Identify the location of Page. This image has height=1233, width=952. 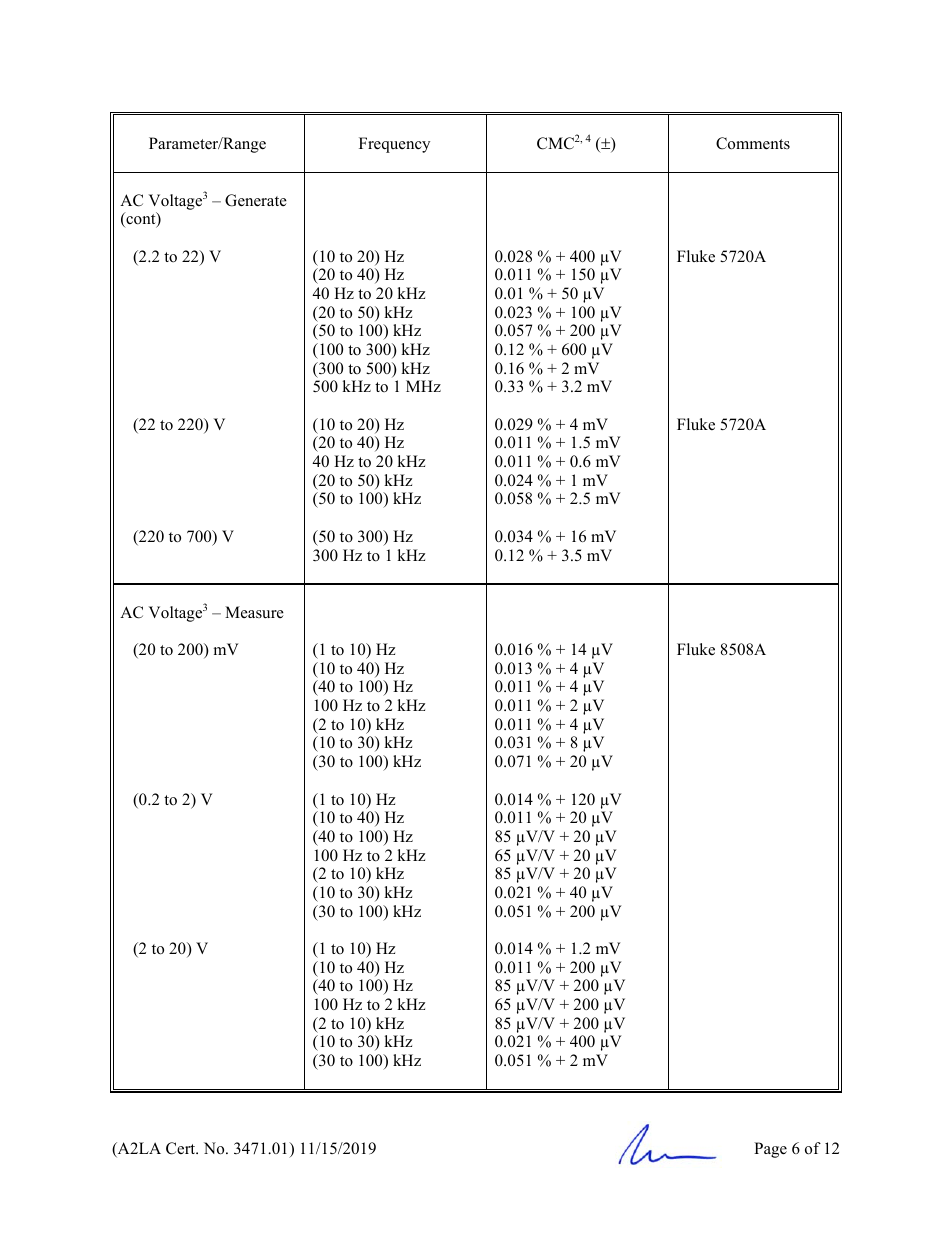
(770, 1150).
